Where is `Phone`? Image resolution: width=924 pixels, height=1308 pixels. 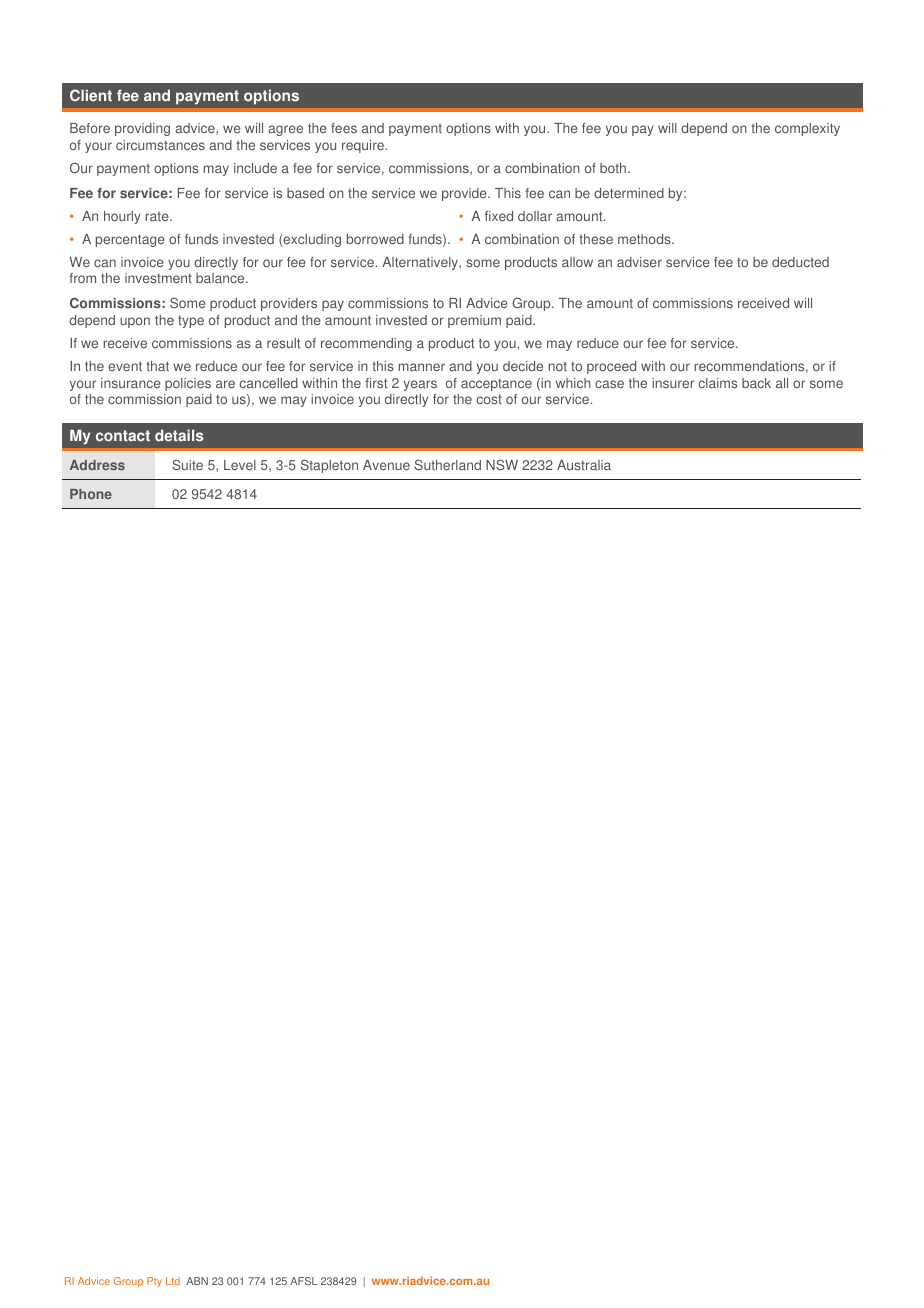
Phone is located at coordinates (91, 494).
